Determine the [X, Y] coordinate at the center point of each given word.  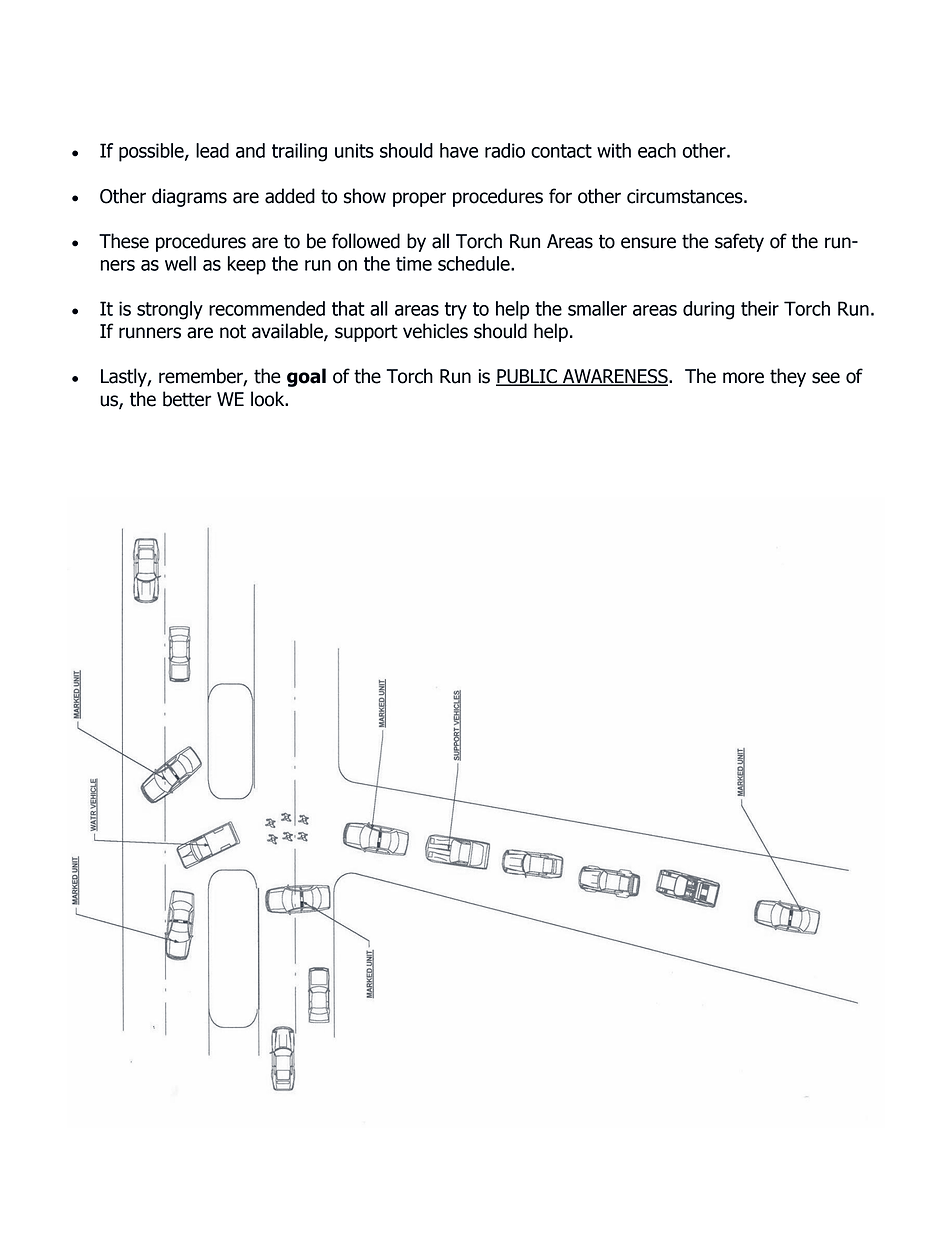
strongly [170, 310]
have [459, 150]
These [124, 241]
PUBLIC [527, 377]
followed [366, 241]
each [657, 150]
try [456, 311]
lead [212, 150]
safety [739, 242]
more [743, 378]
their [760, 308]
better [187, 399]
